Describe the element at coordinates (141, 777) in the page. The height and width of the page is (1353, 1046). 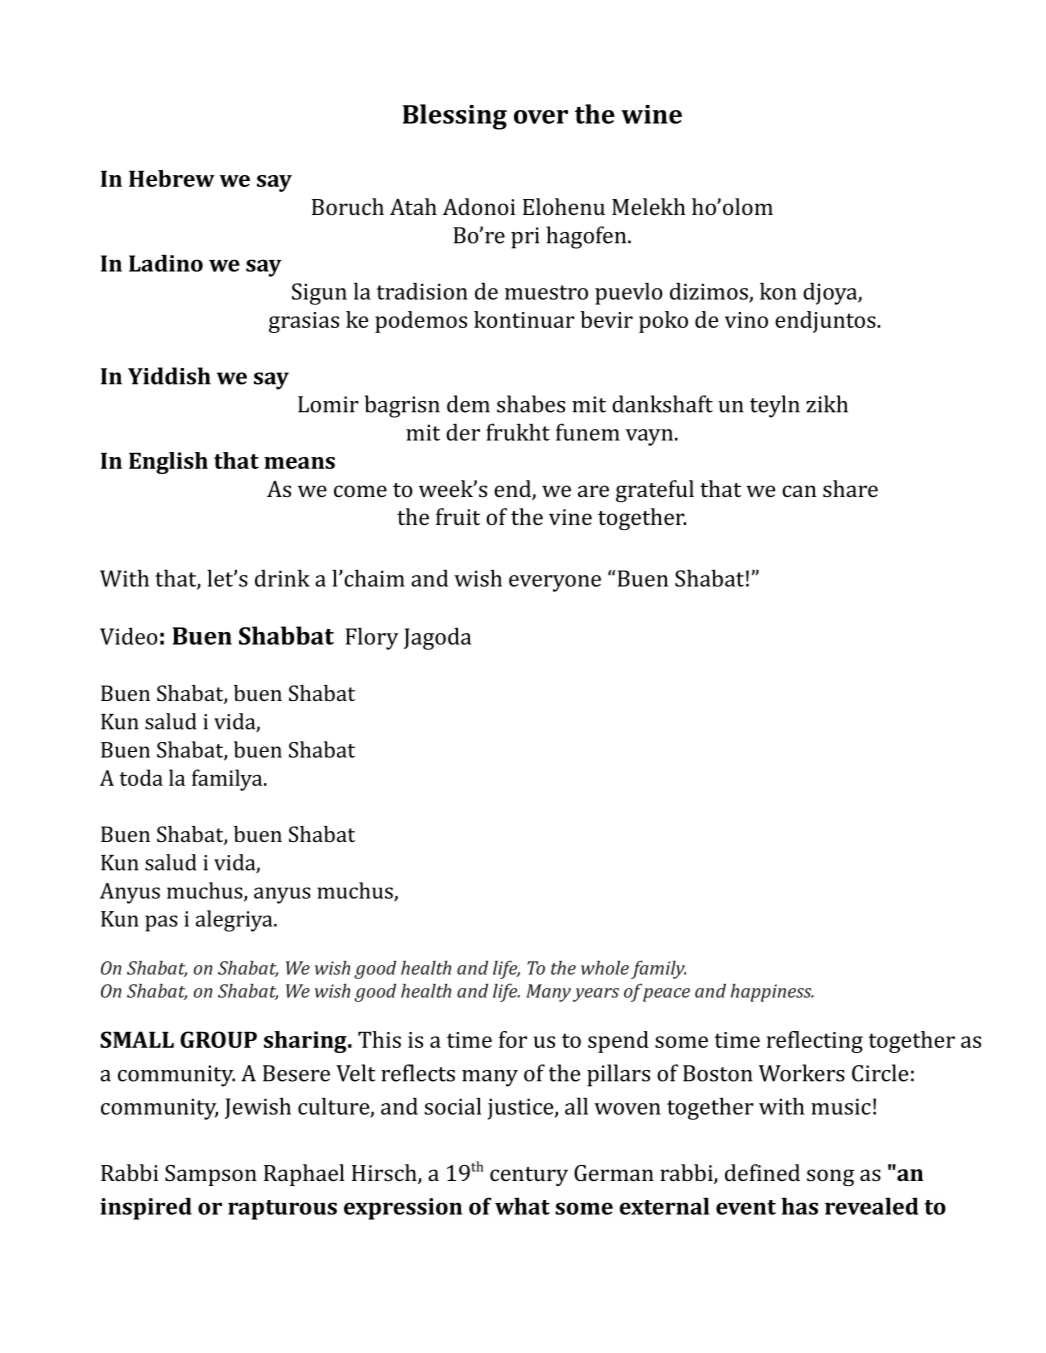
I see `toda` at that location.
